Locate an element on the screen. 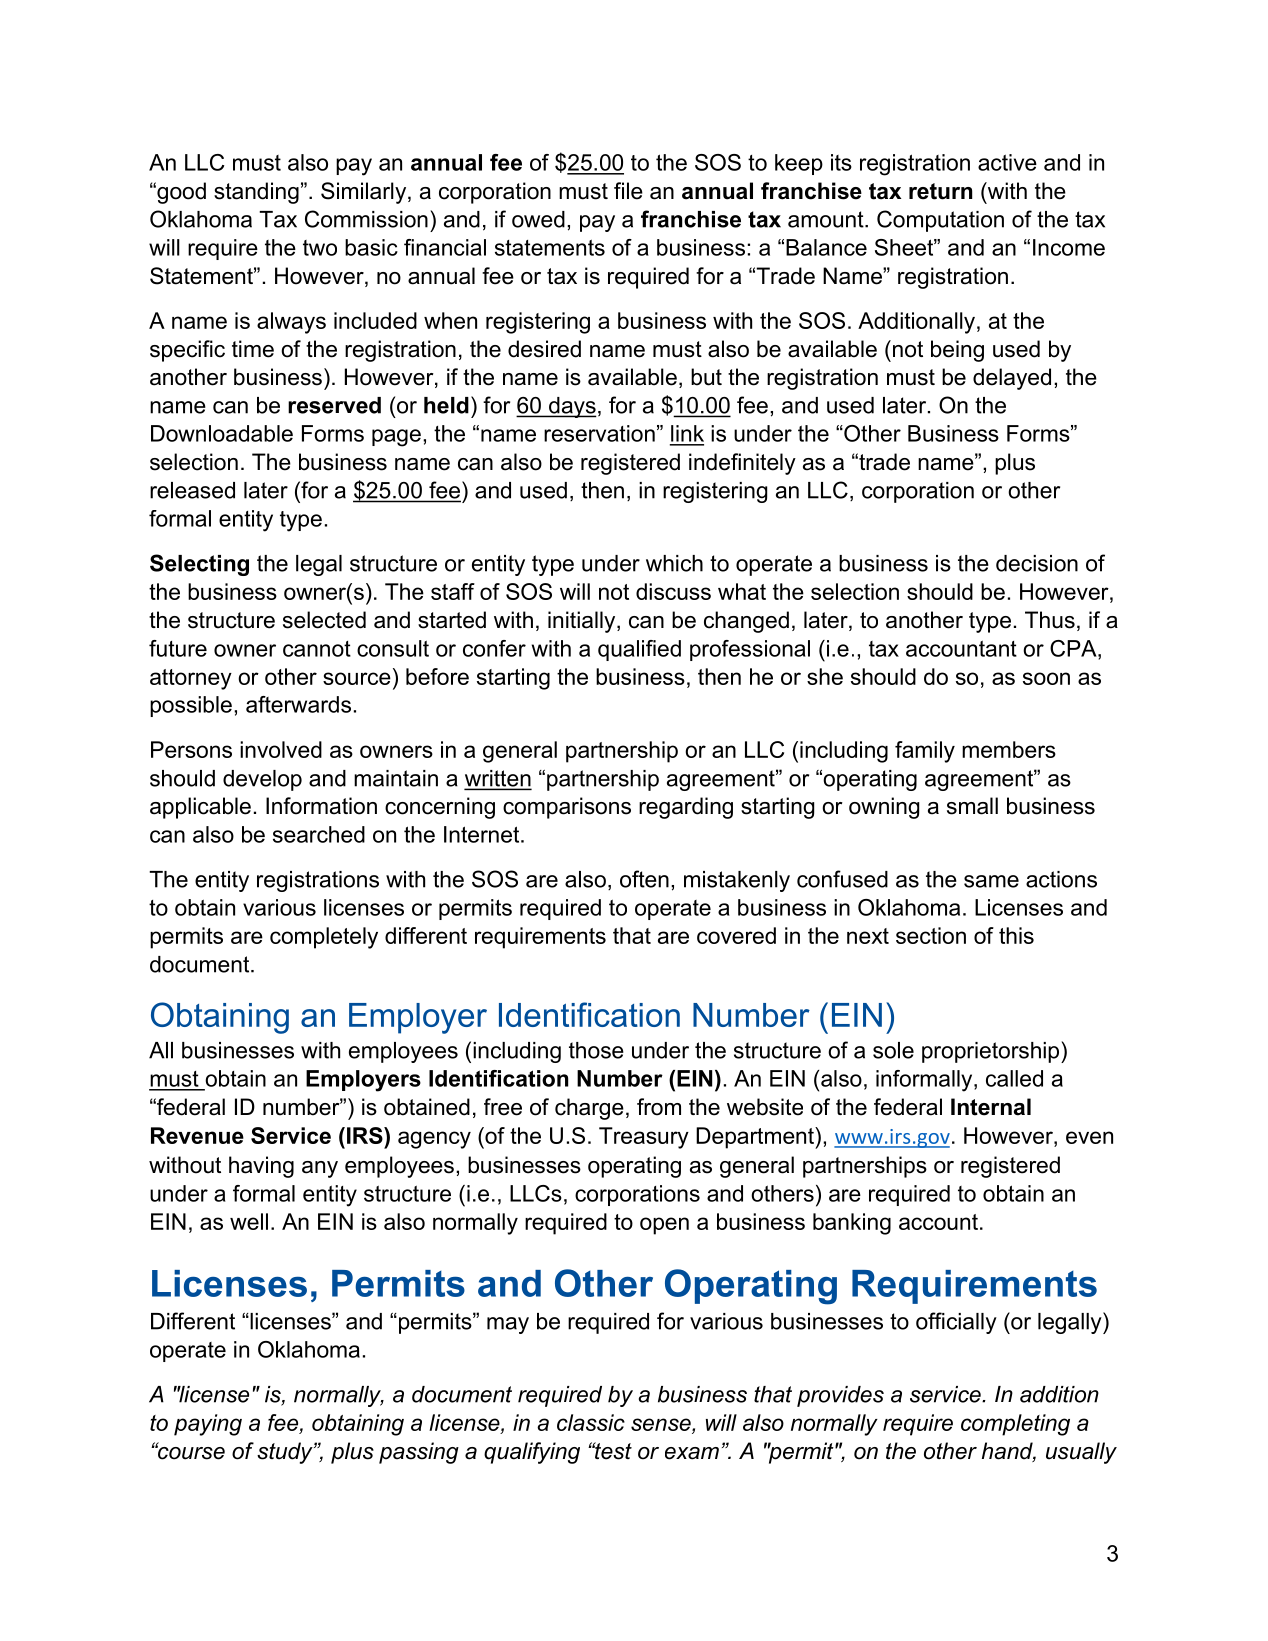 Image resolution: width=1268 pixels, height=1641 pixels. small is located at coordinates (972, 806).
